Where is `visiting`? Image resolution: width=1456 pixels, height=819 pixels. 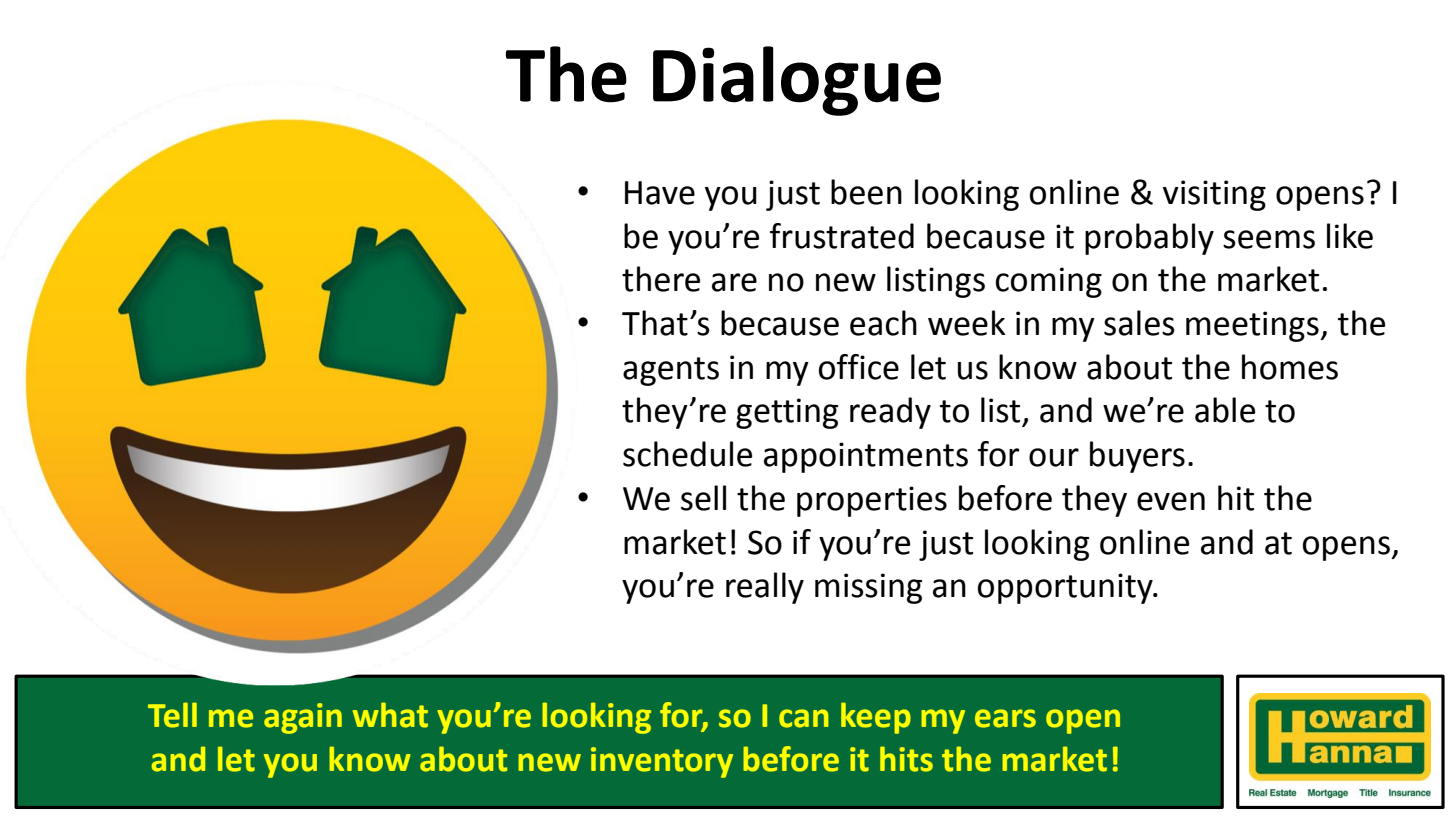 visiting is located at coordinates (1214, 195).
